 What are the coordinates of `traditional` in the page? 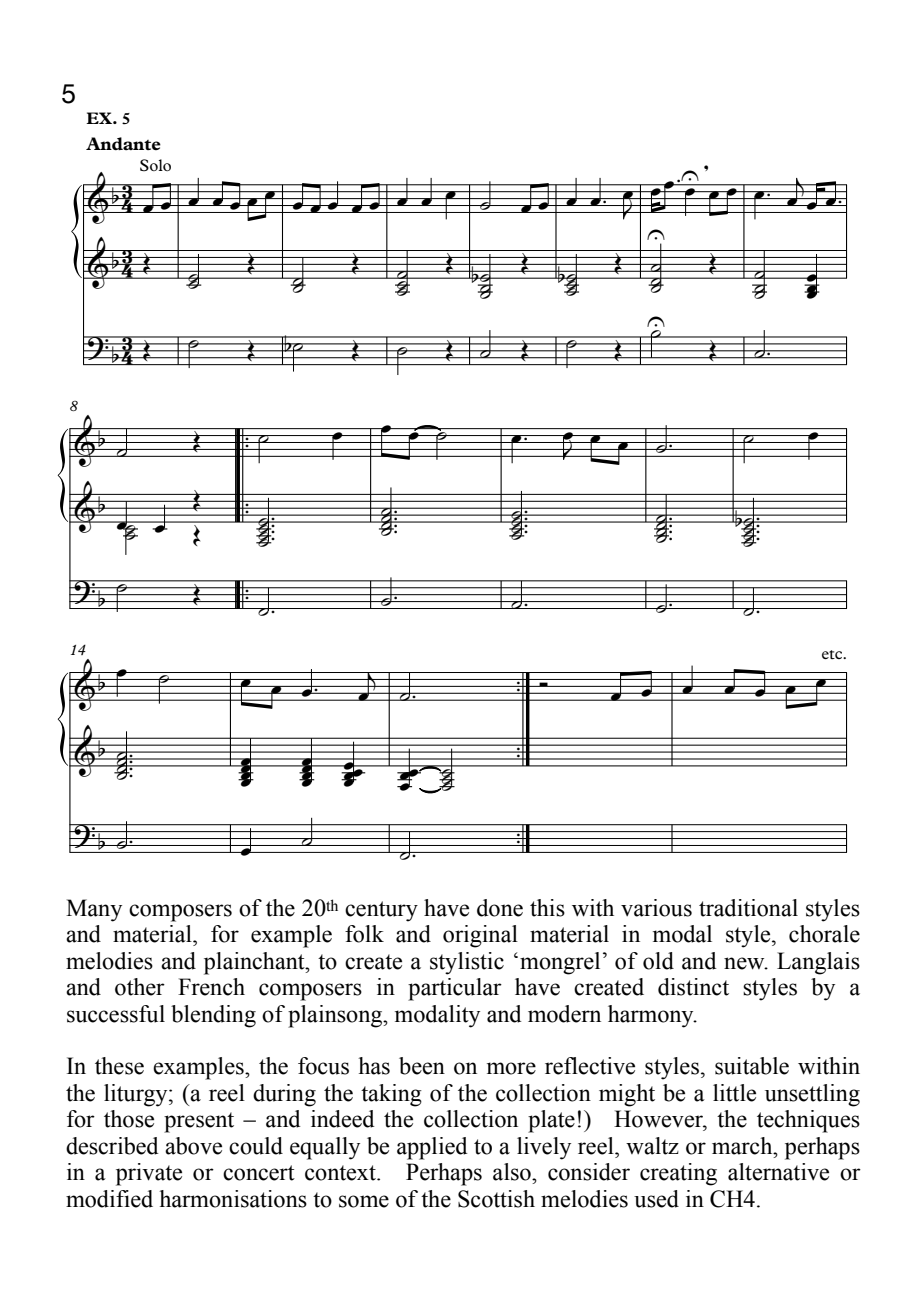 It's located at (748, 908).
